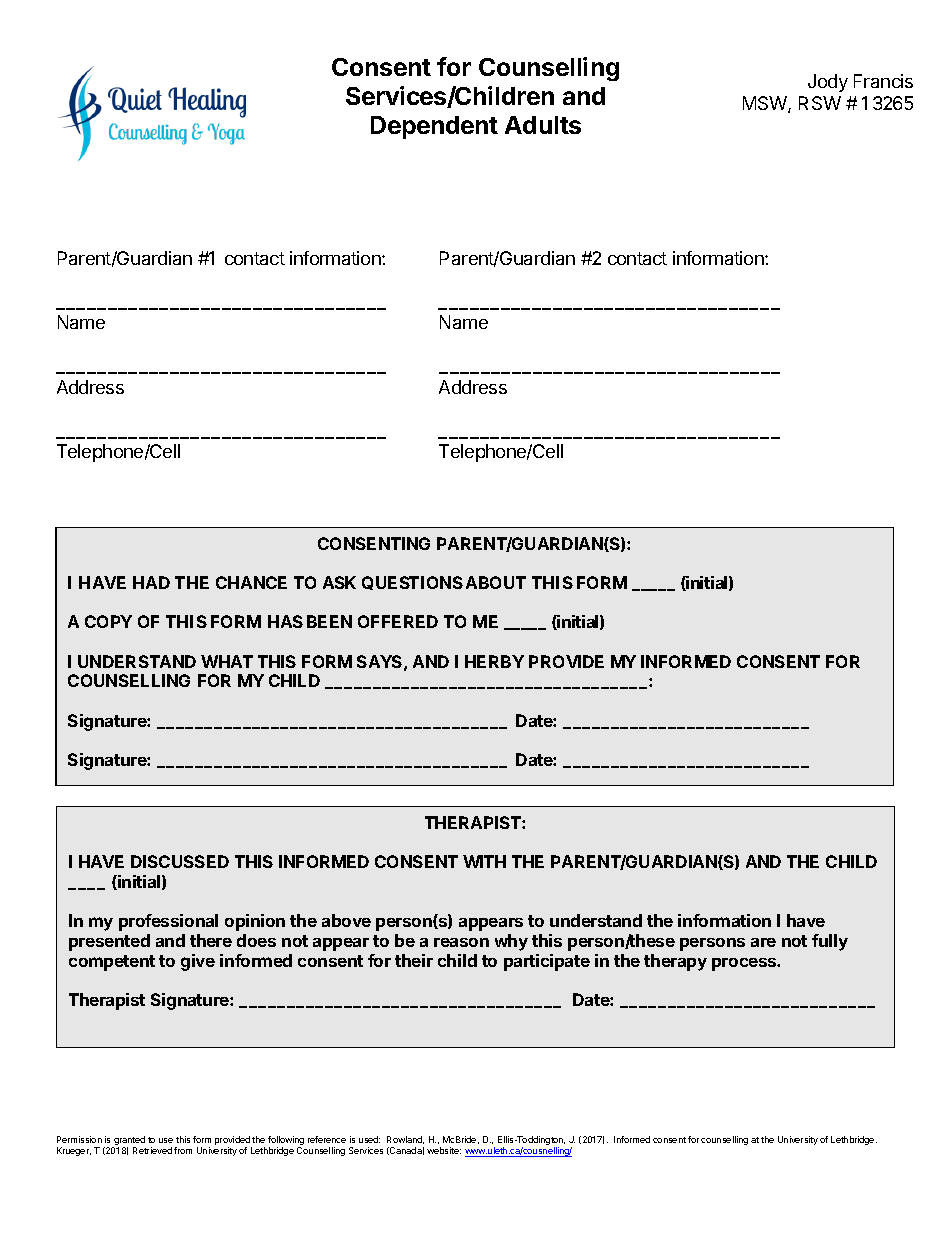  What do you see at coordinates (151, 582) in the screenshot?
I see `HAD` at bounding box center [151, 582].
